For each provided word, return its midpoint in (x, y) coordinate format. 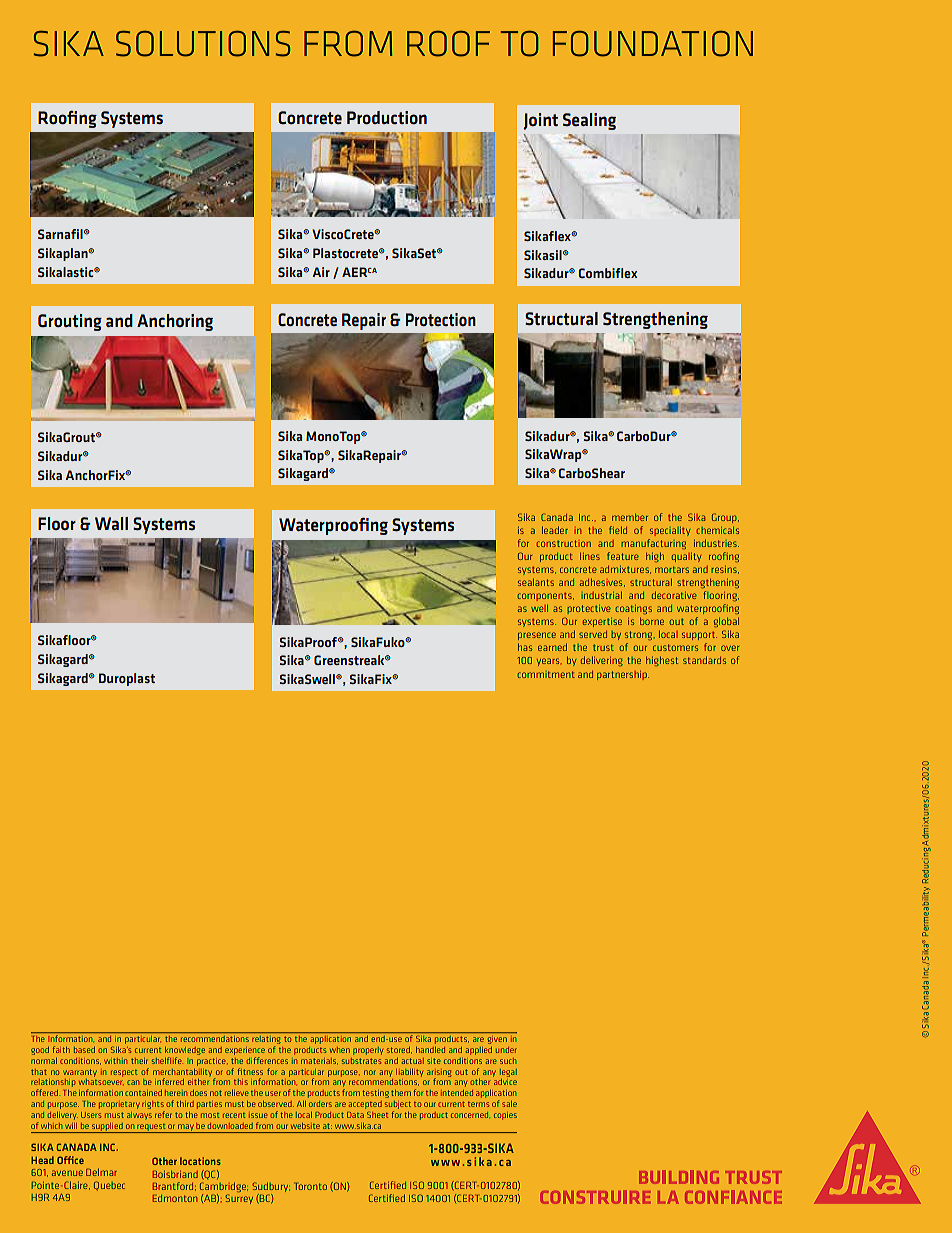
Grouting (70, 322)
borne (652, 621)
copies (505, 1116)
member (630, 517)
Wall (111, 523)
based (84, 1050)
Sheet (377, 1115)
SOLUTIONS (203, 44)
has (525, 647)
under (506, 1050)
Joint (540, 121)
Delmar (101, 1172)
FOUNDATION (653, 44)
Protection (441, 319)
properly (368, 1051)
